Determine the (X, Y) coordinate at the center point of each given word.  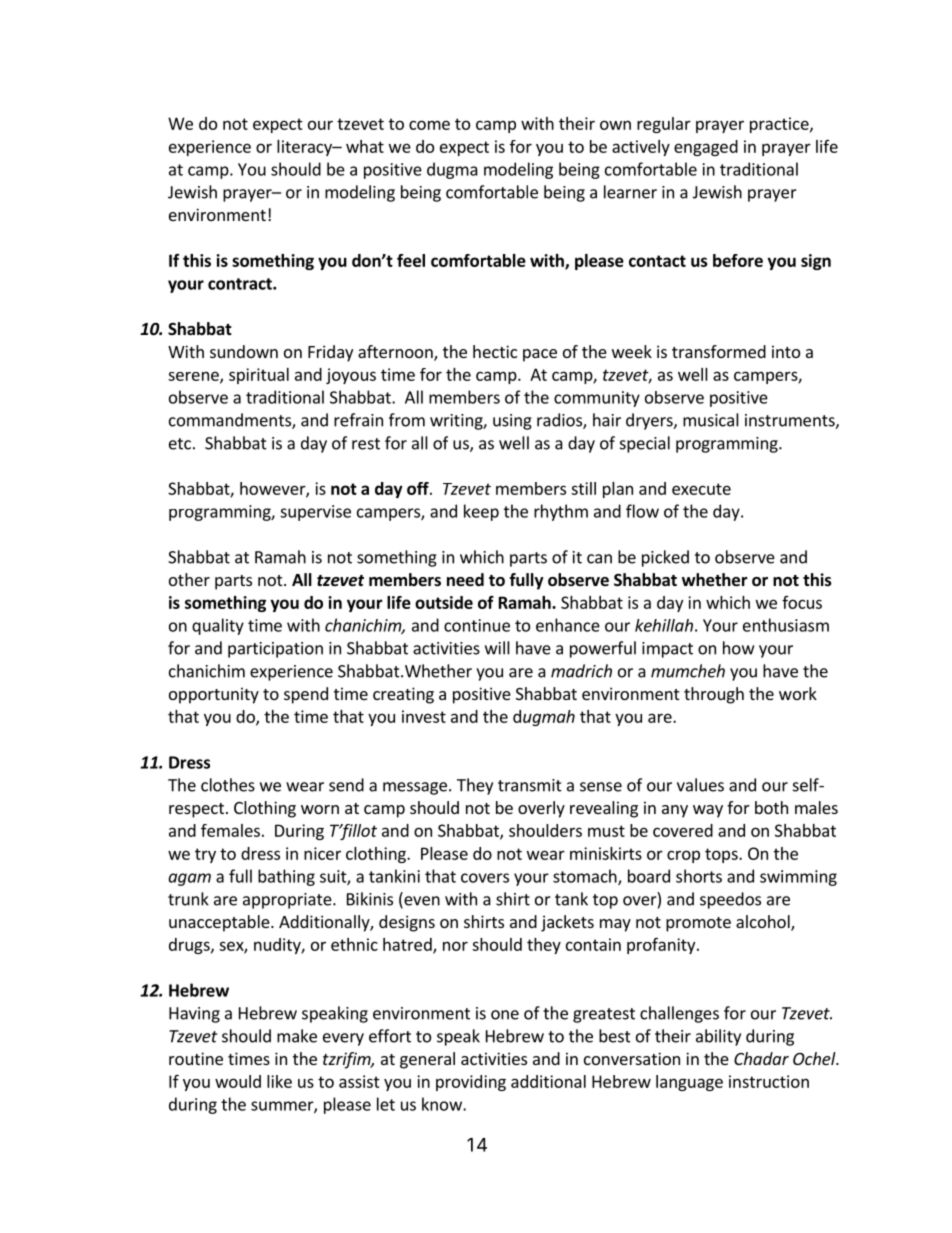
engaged (706, 148)
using (512, 422)
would (238, 1081)
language (689, 1083)
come (429, 125)
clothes (228, 785)
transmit (530, 785)
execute (701, 489)
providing (471, 1083)
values (700, 785)
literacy (305, 148)
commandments (231, 421)
